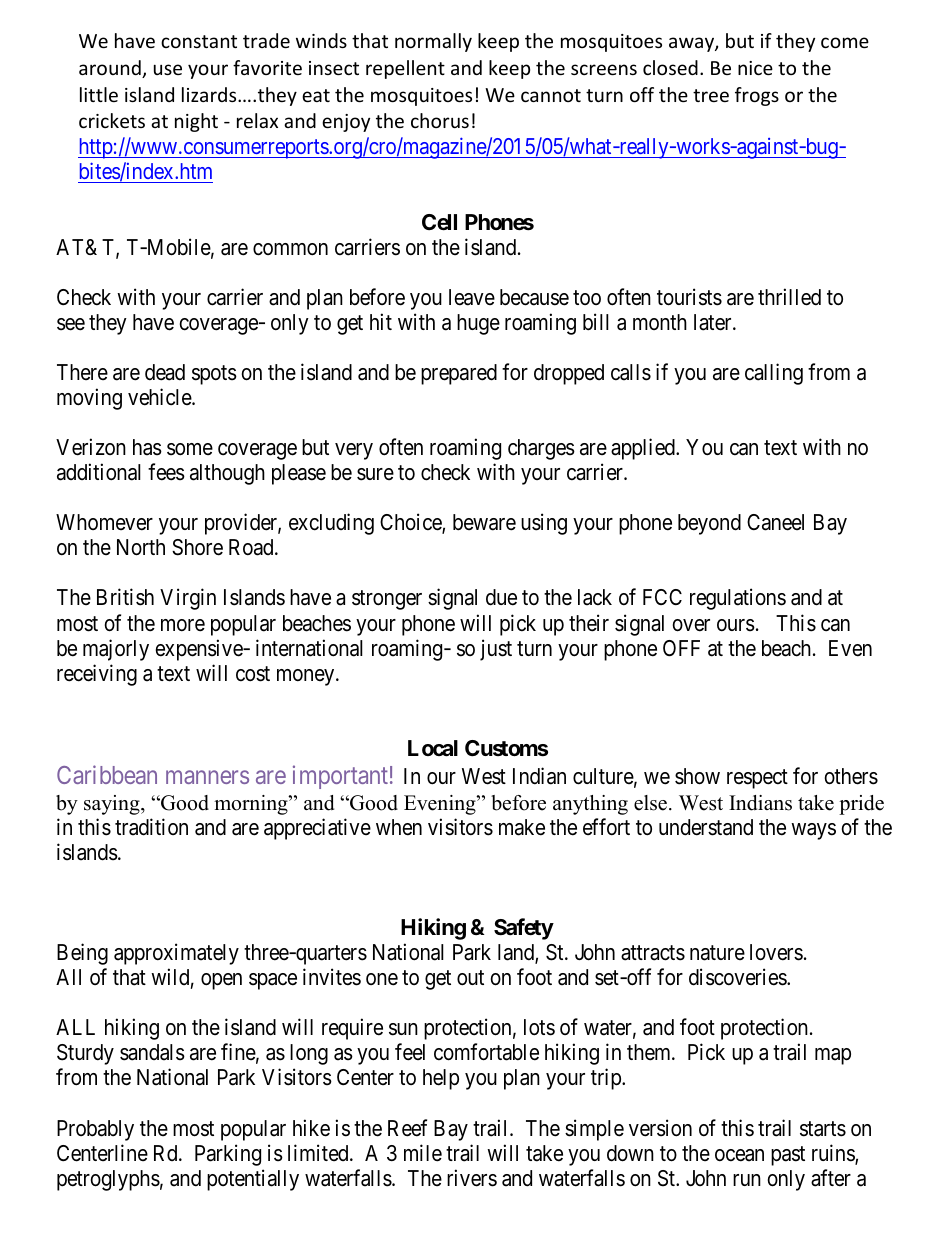  I want to click on Probably, so click(95, 1130).
